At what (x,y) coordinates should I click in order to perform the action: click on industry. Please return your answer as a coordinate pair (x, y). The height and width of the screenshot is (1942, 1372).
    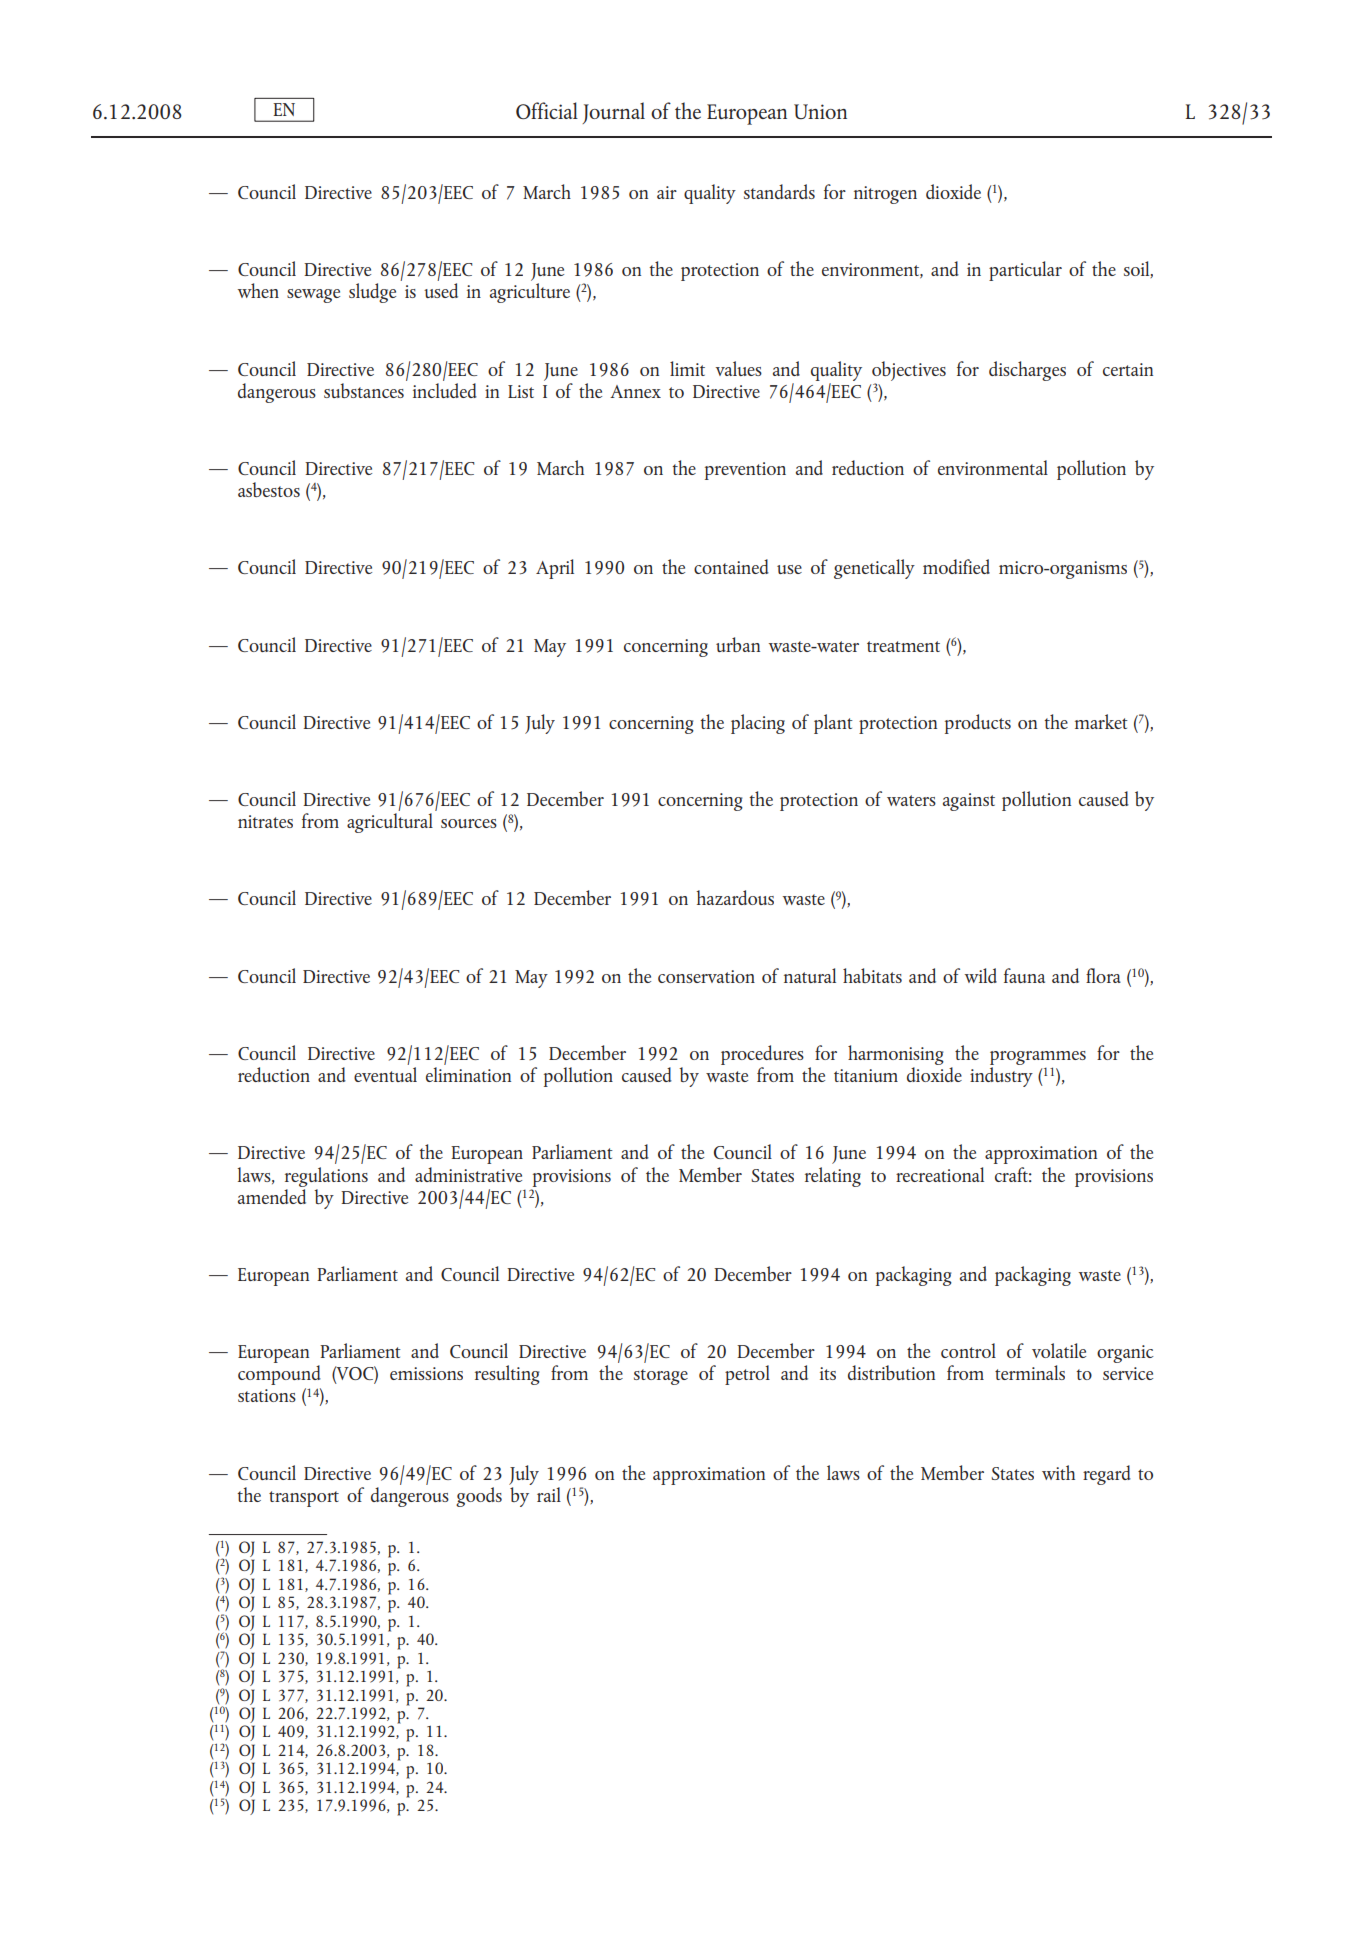
    Looking at the image, I should click on (1001, 1077).
